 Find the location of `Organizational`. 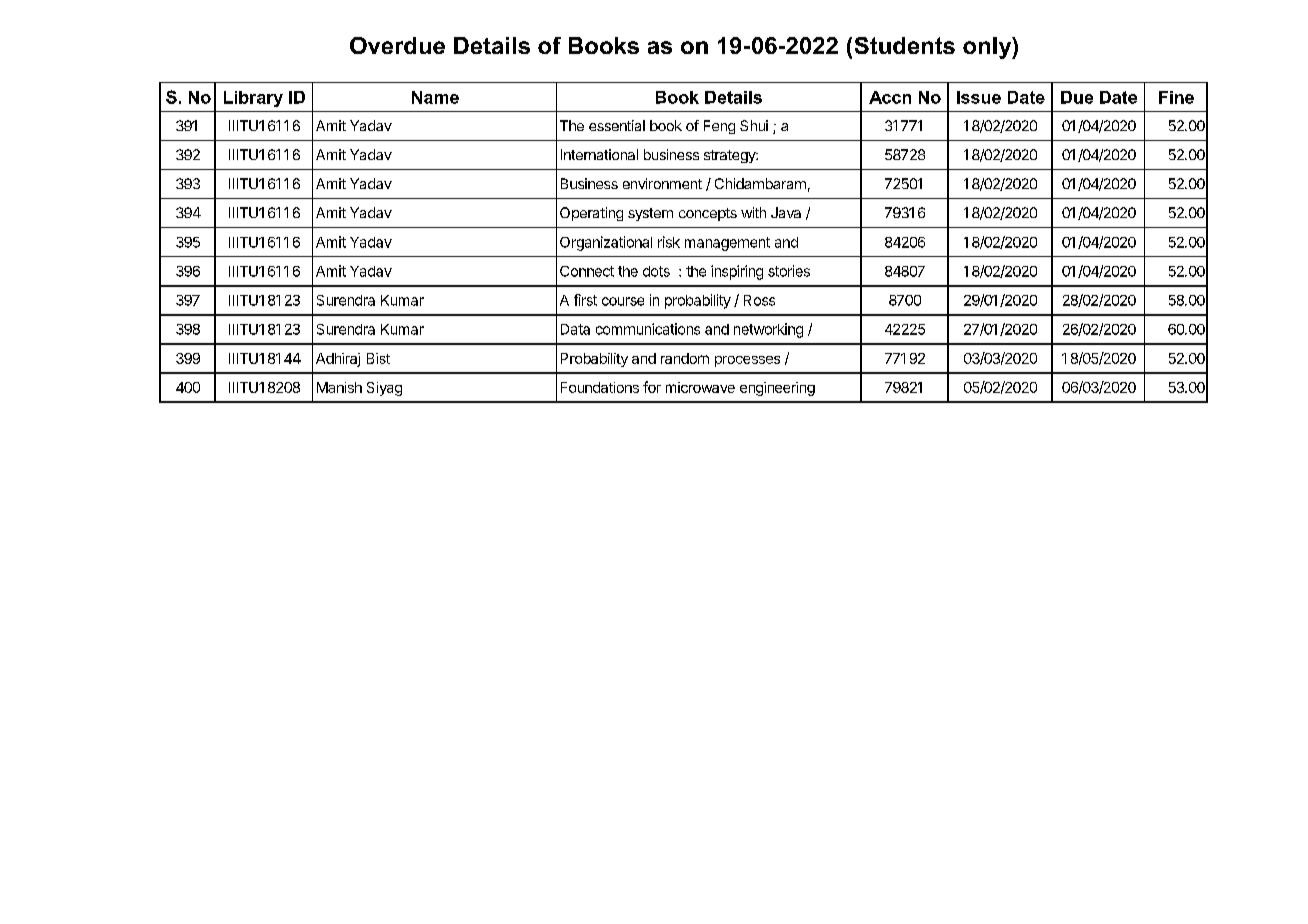

Organizational is located at coordinates (606, 243).
